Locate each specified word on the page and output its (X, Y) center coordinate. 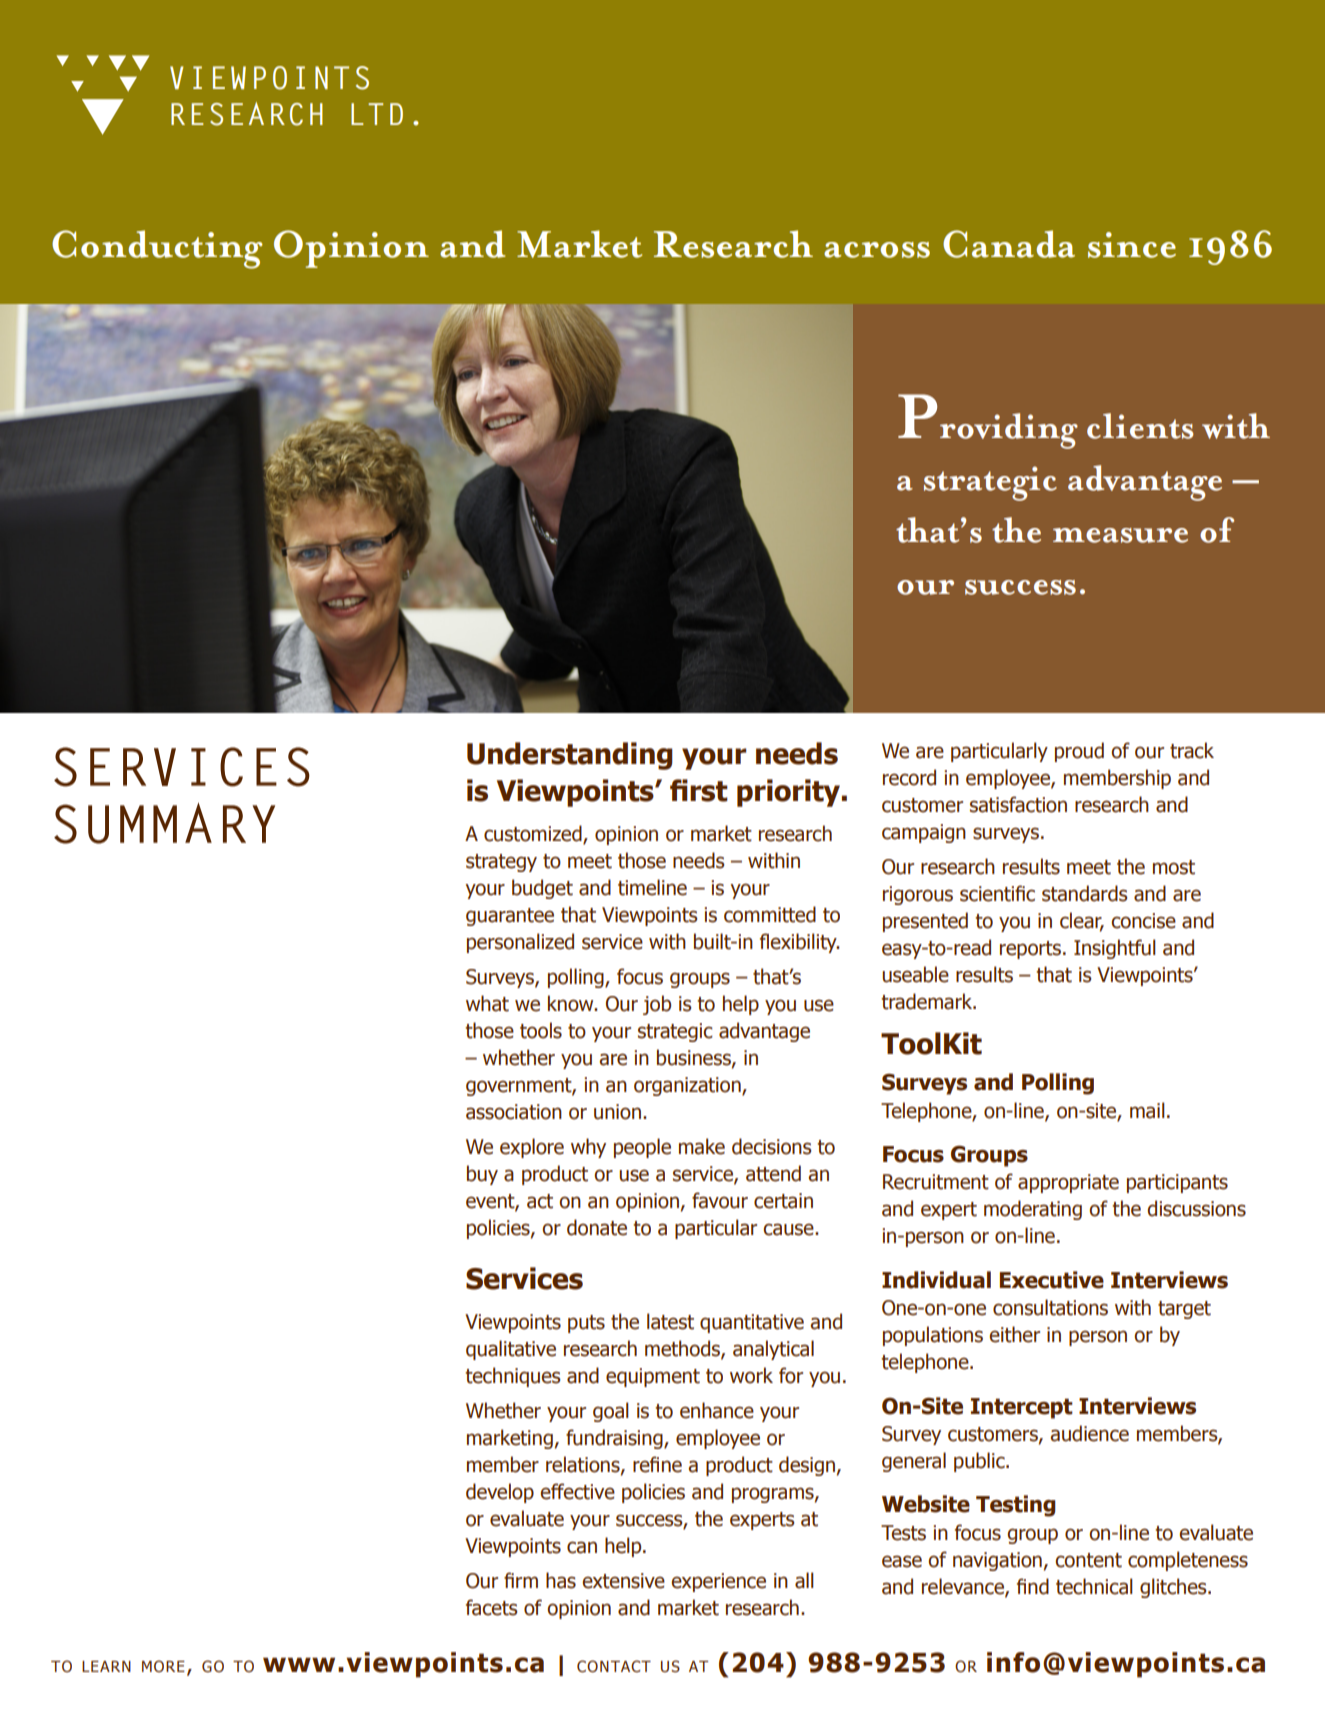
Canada (1009, 244)
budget (542, 889)
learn (106, 1666)
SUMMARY (164, 823)
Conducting (157, 249)
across (877, 250)
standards (1085, 893)
